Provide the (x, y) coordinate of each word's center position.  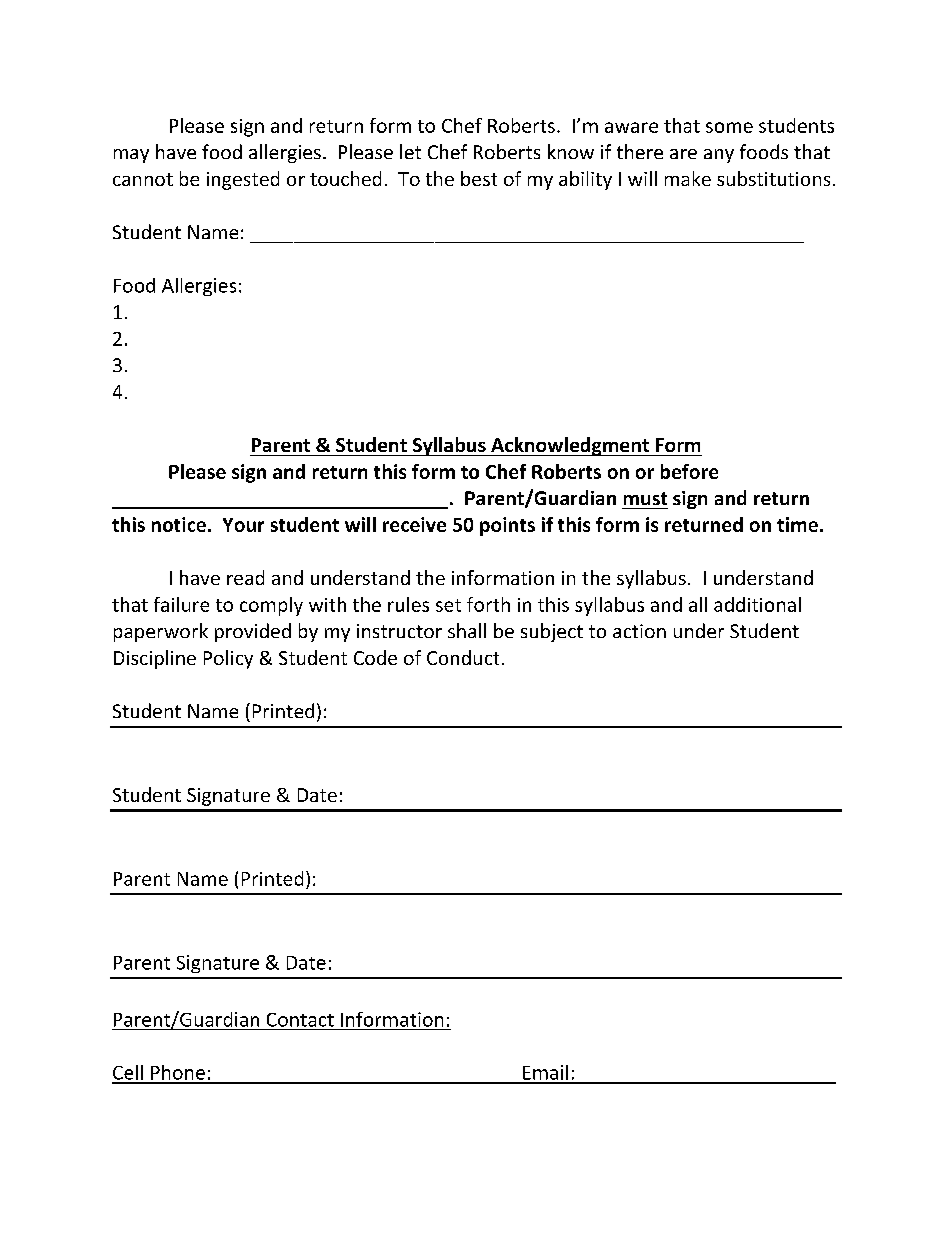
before (689, 471)
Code (375, 657)
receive (414, 524)
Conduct (463, 657)
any (719, 156)
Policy (228, 659)
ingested (243, 180)
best (479, 178)
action (639, 631)
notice (179, 524)
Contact (300, 1020)
